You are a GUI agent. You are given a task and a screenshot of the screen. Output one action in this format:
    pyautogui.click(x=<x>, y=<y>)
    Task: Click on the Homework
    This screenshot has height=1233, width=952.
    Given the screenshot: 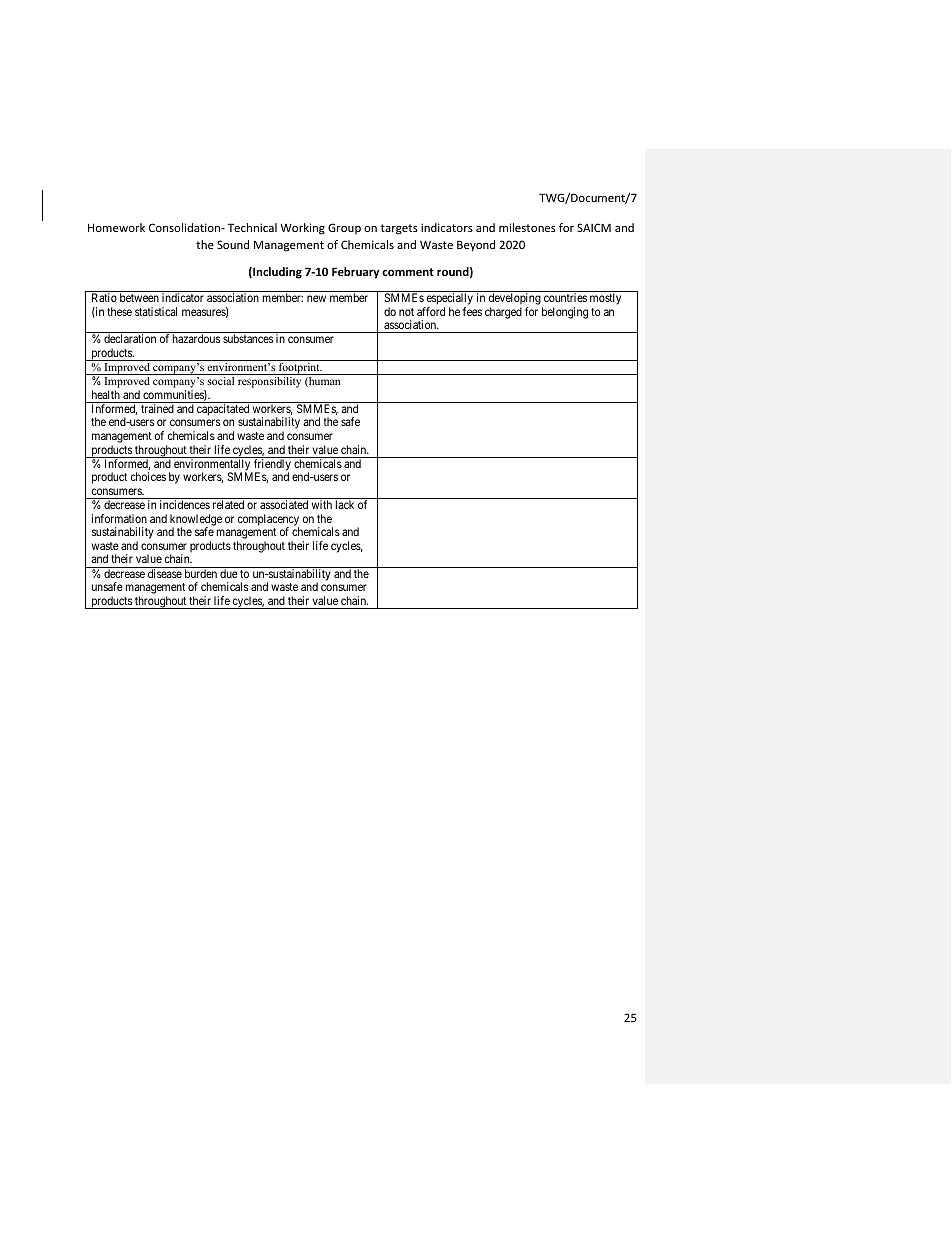 What is the action you would take?
    pyautogui.click(x=116, y=227)
